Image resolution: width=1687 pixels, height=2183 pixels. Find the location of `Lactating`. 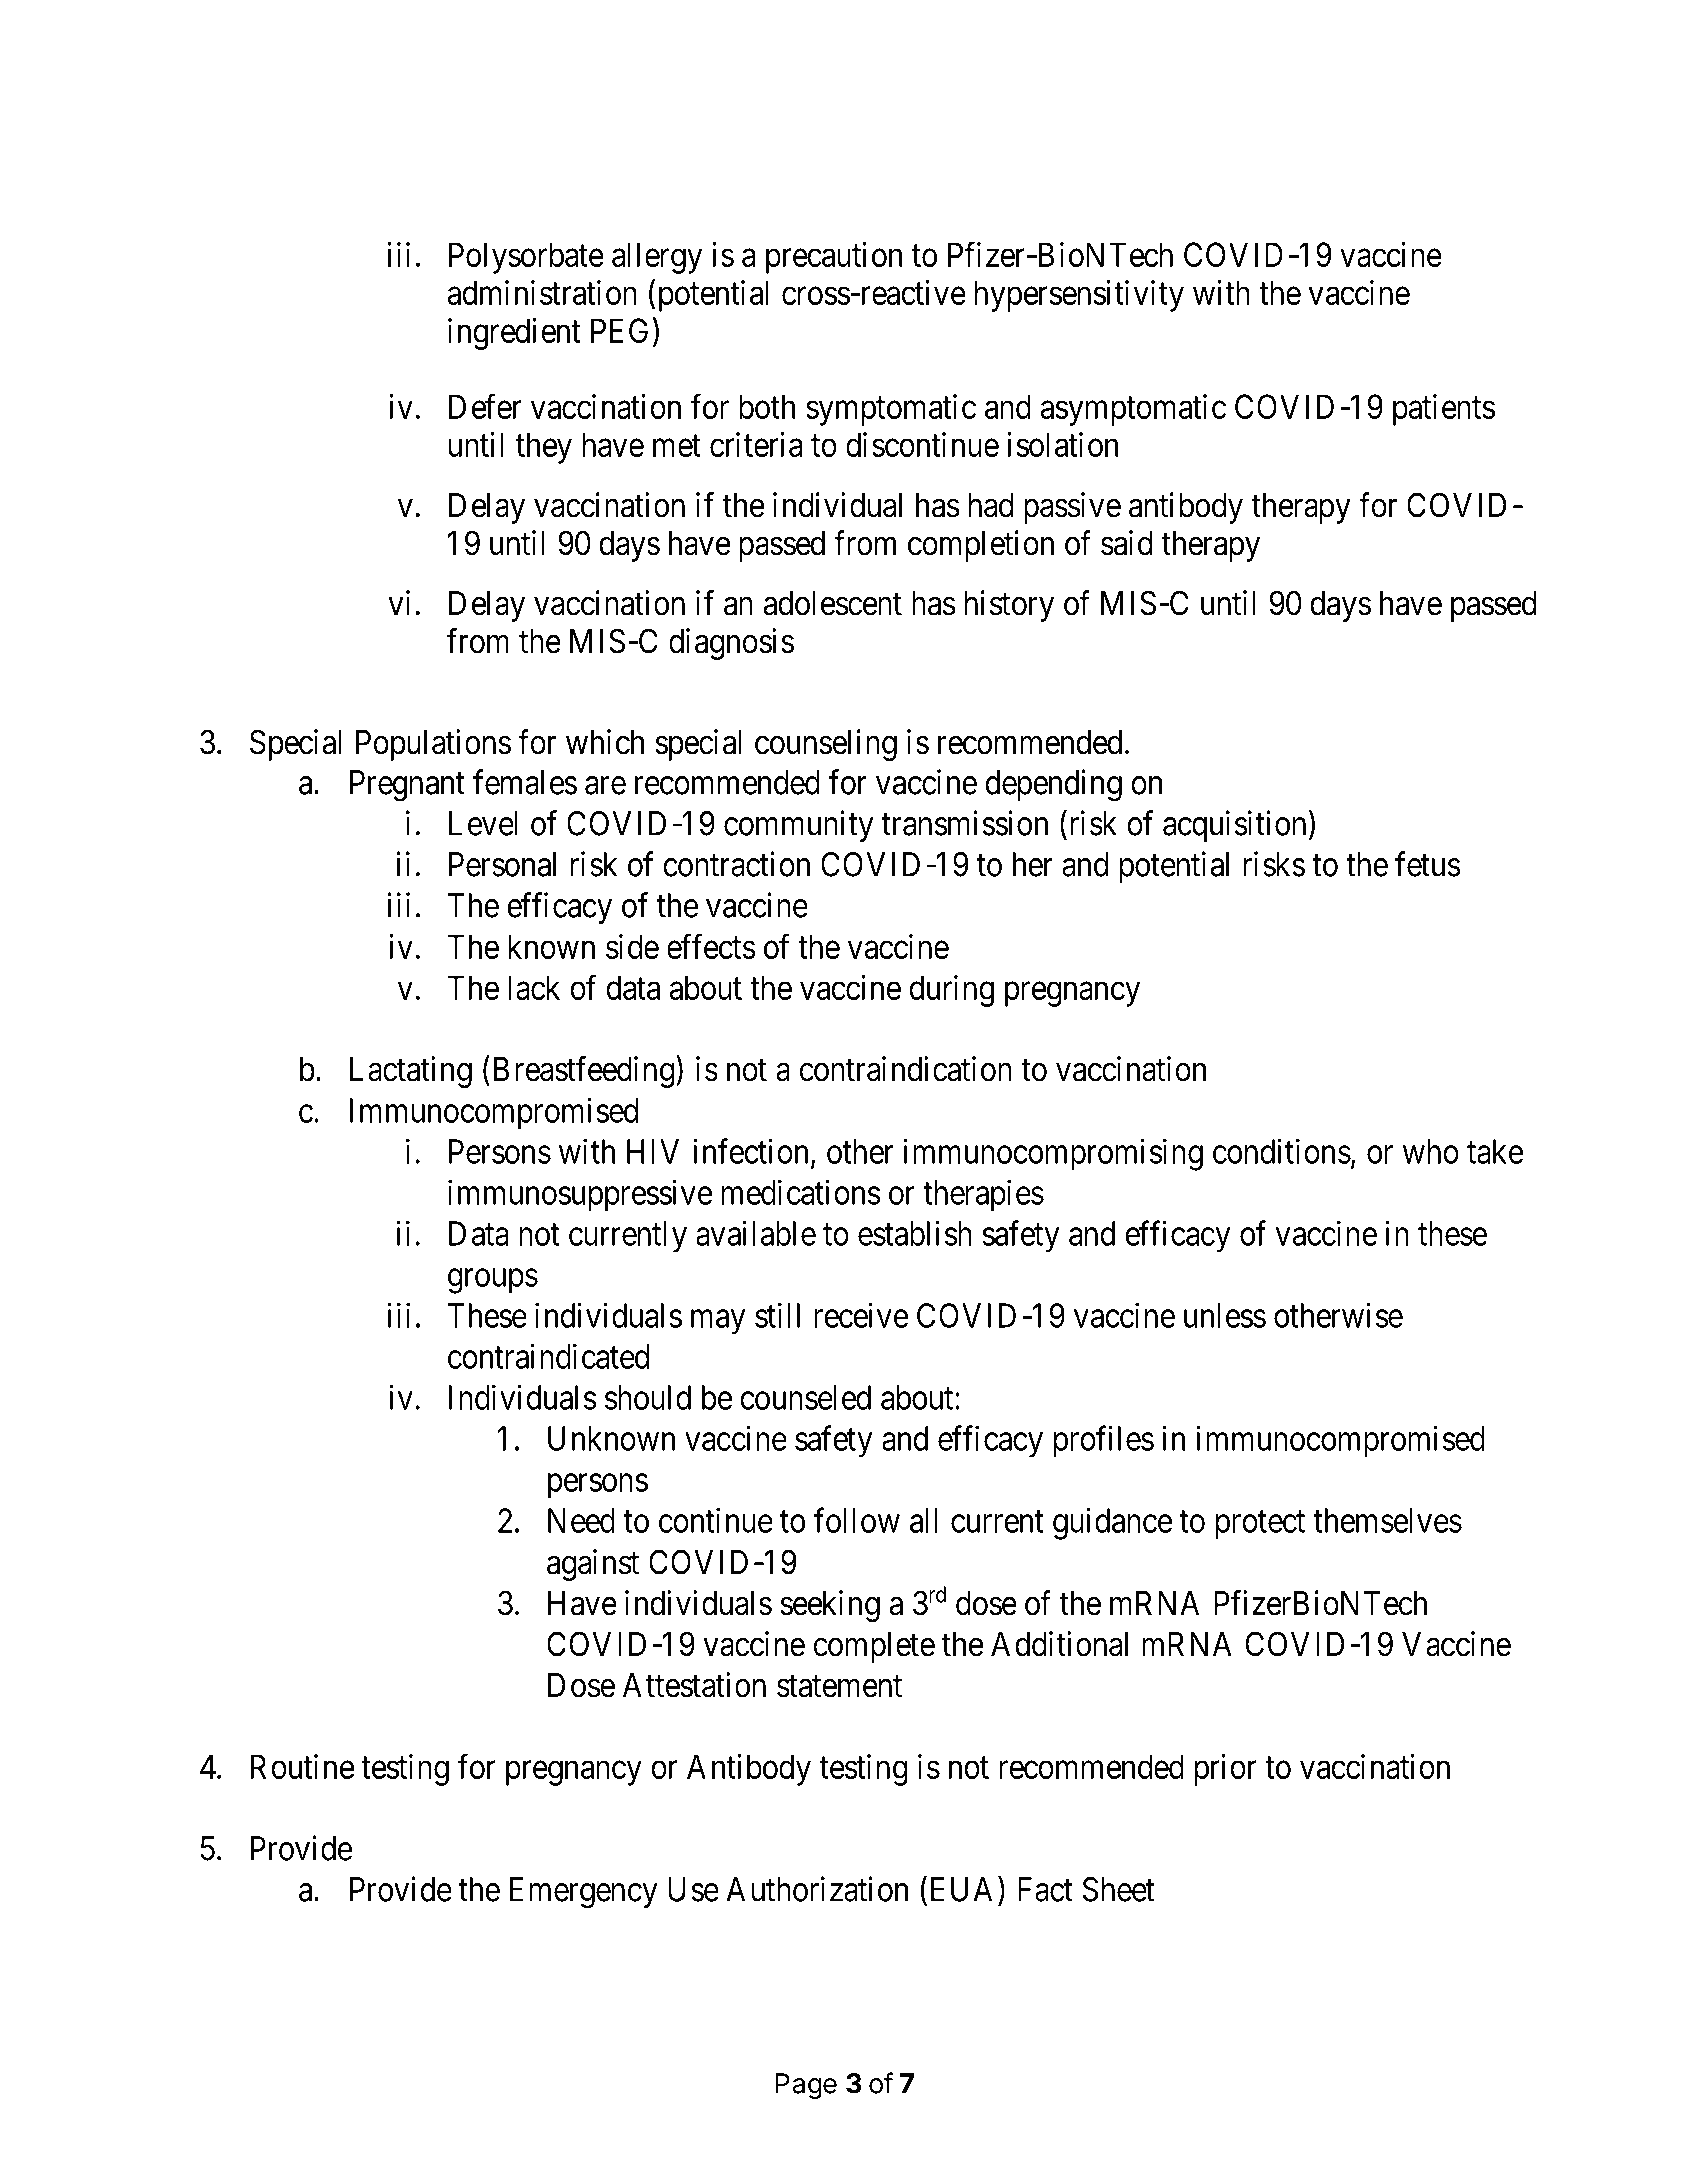

Lactating is located at coordinates (411, 1072).
